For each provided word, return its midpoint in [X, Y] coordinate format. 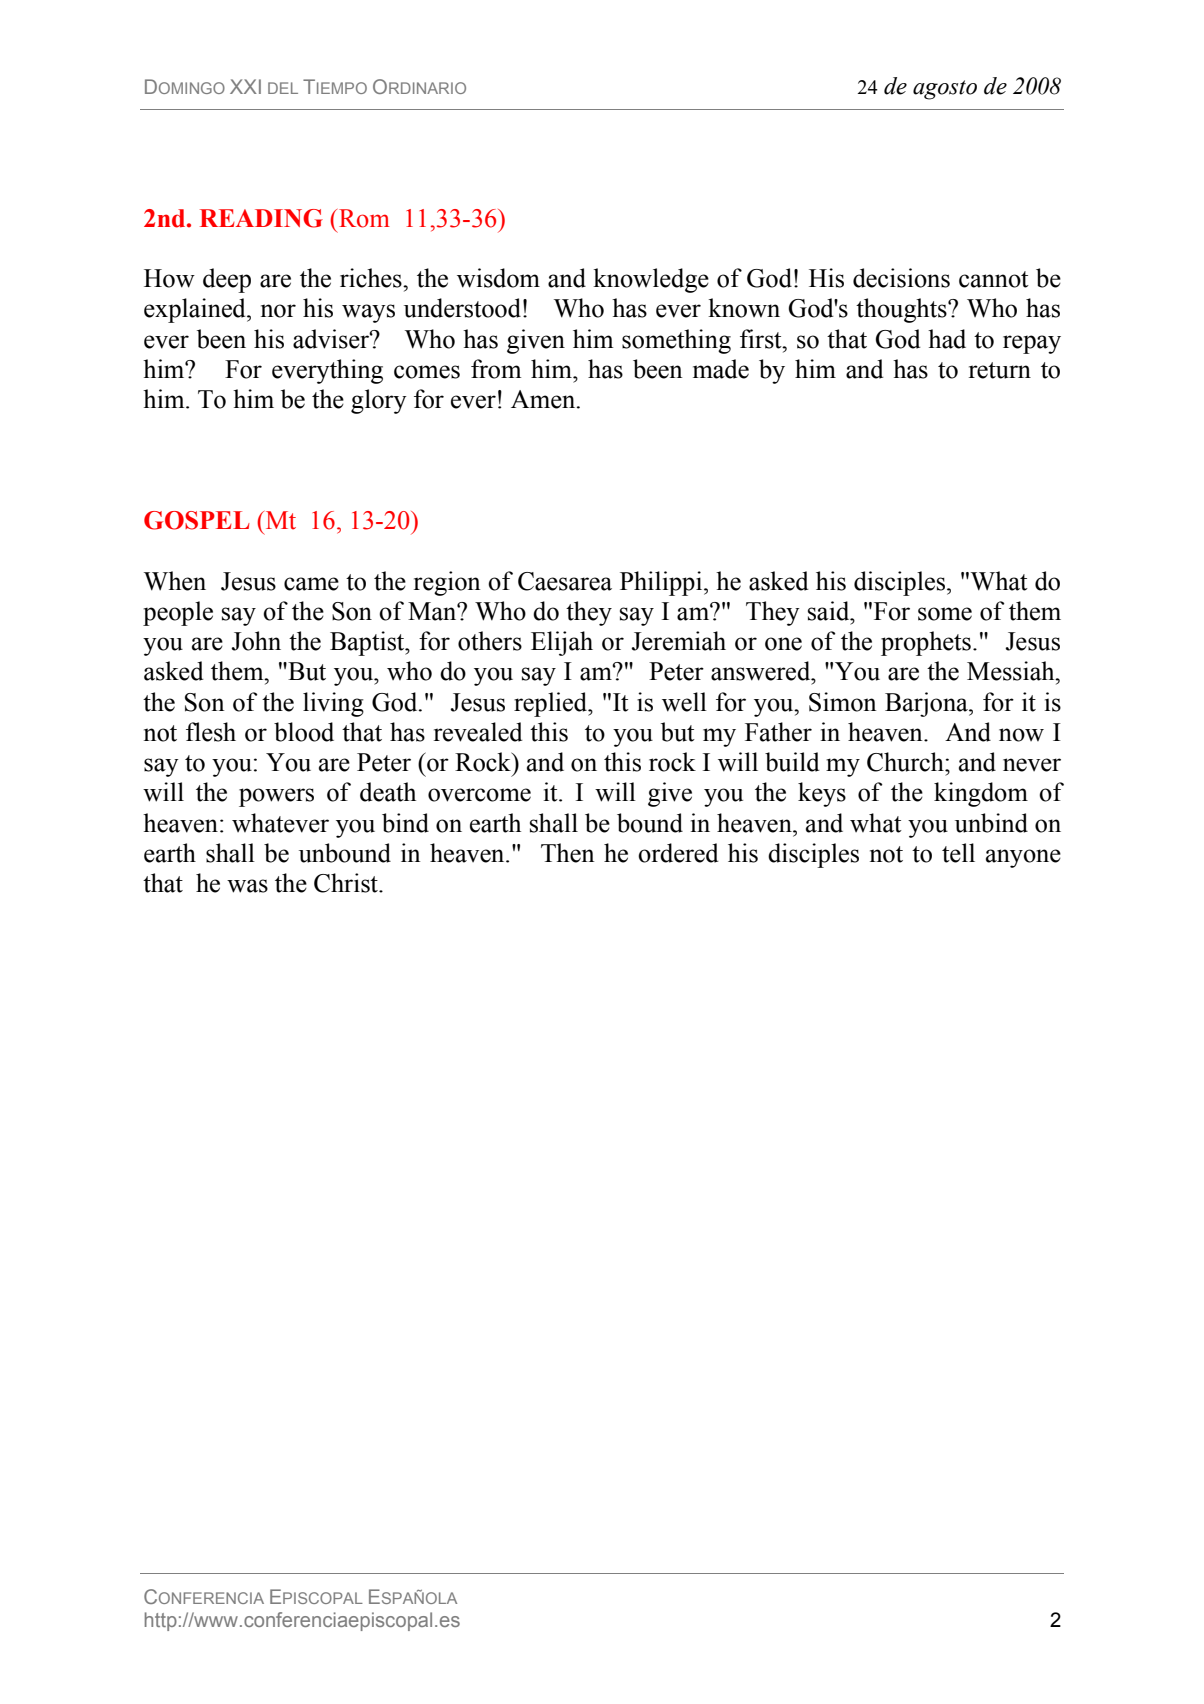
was [247, 886]
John [256, 641]
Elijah [562, 643]
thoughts [902, 310]
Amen [544, 399]
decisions [901, 278]
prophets [926, 643]
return [1000, 370]
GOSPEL [197, 520]
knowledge [651, 280]
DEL [283, 88]
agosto [945, 90]
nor [278, 311]
